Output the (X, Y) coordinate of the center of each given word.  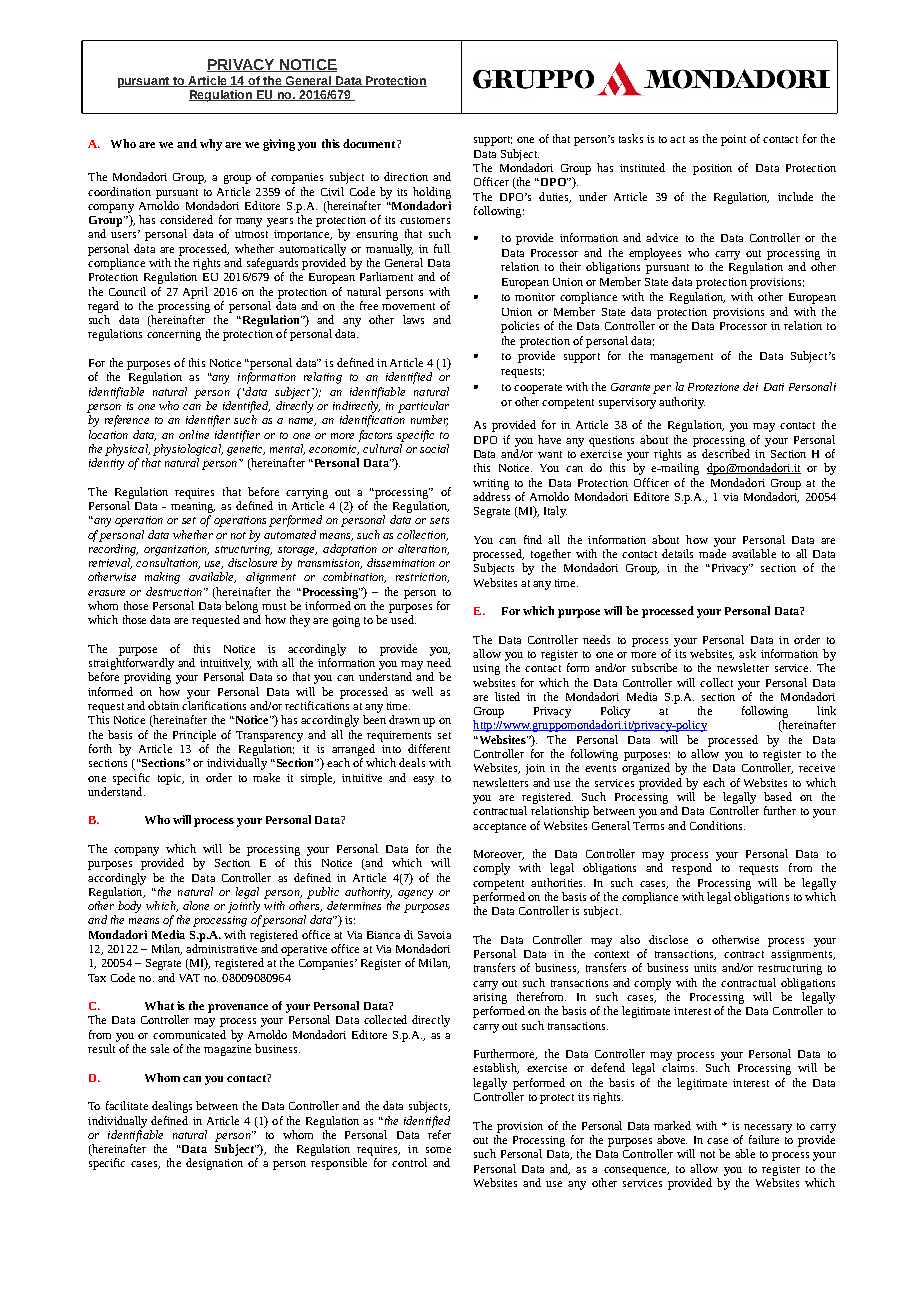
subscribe (654, 667)
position (712, 169)
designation (214, 1164)
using (486, 669)
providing (147, 678)
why (211, 145)
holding (432, 193)
